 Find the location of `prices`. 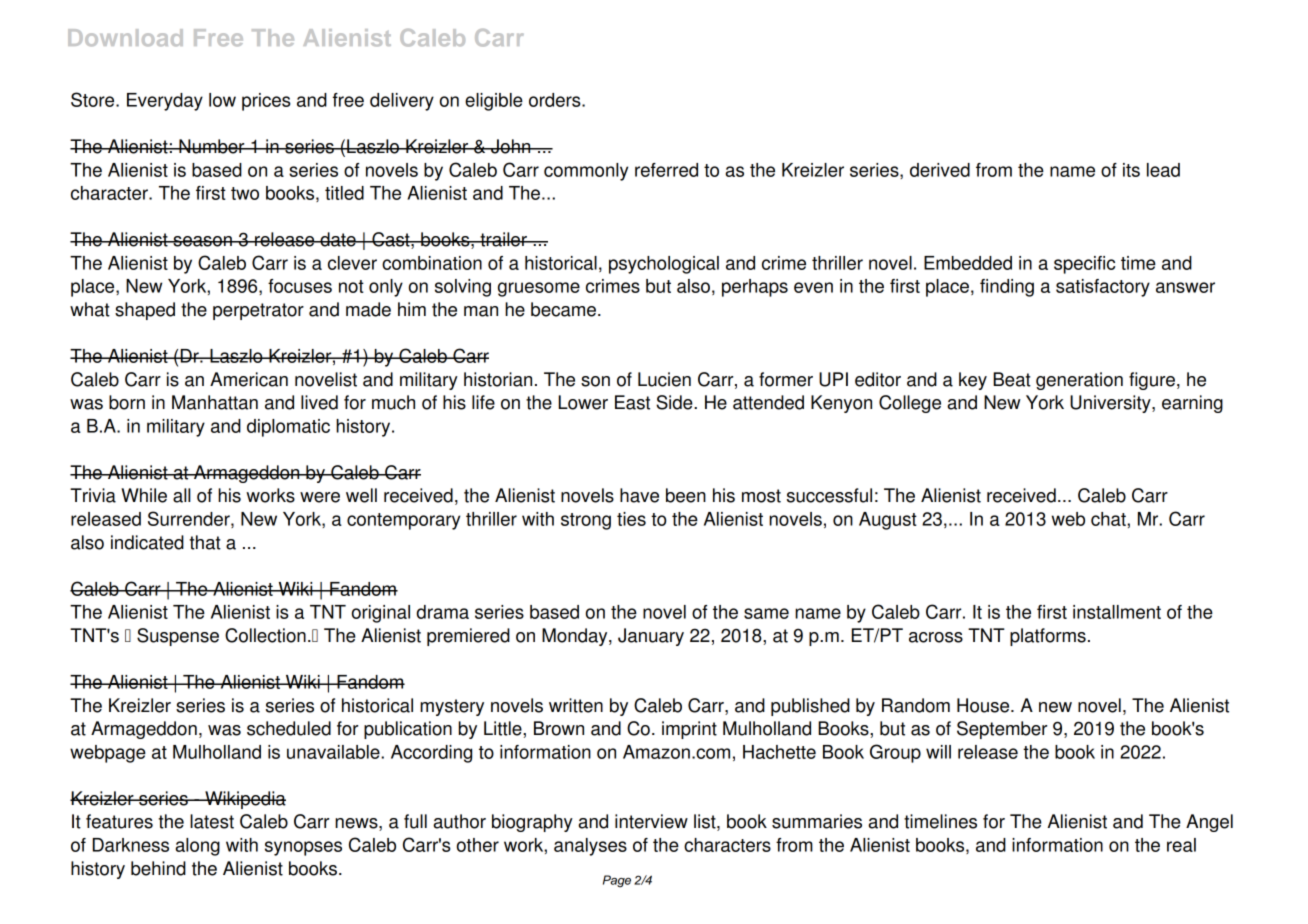

prices is located at coordinates (266, 102).
